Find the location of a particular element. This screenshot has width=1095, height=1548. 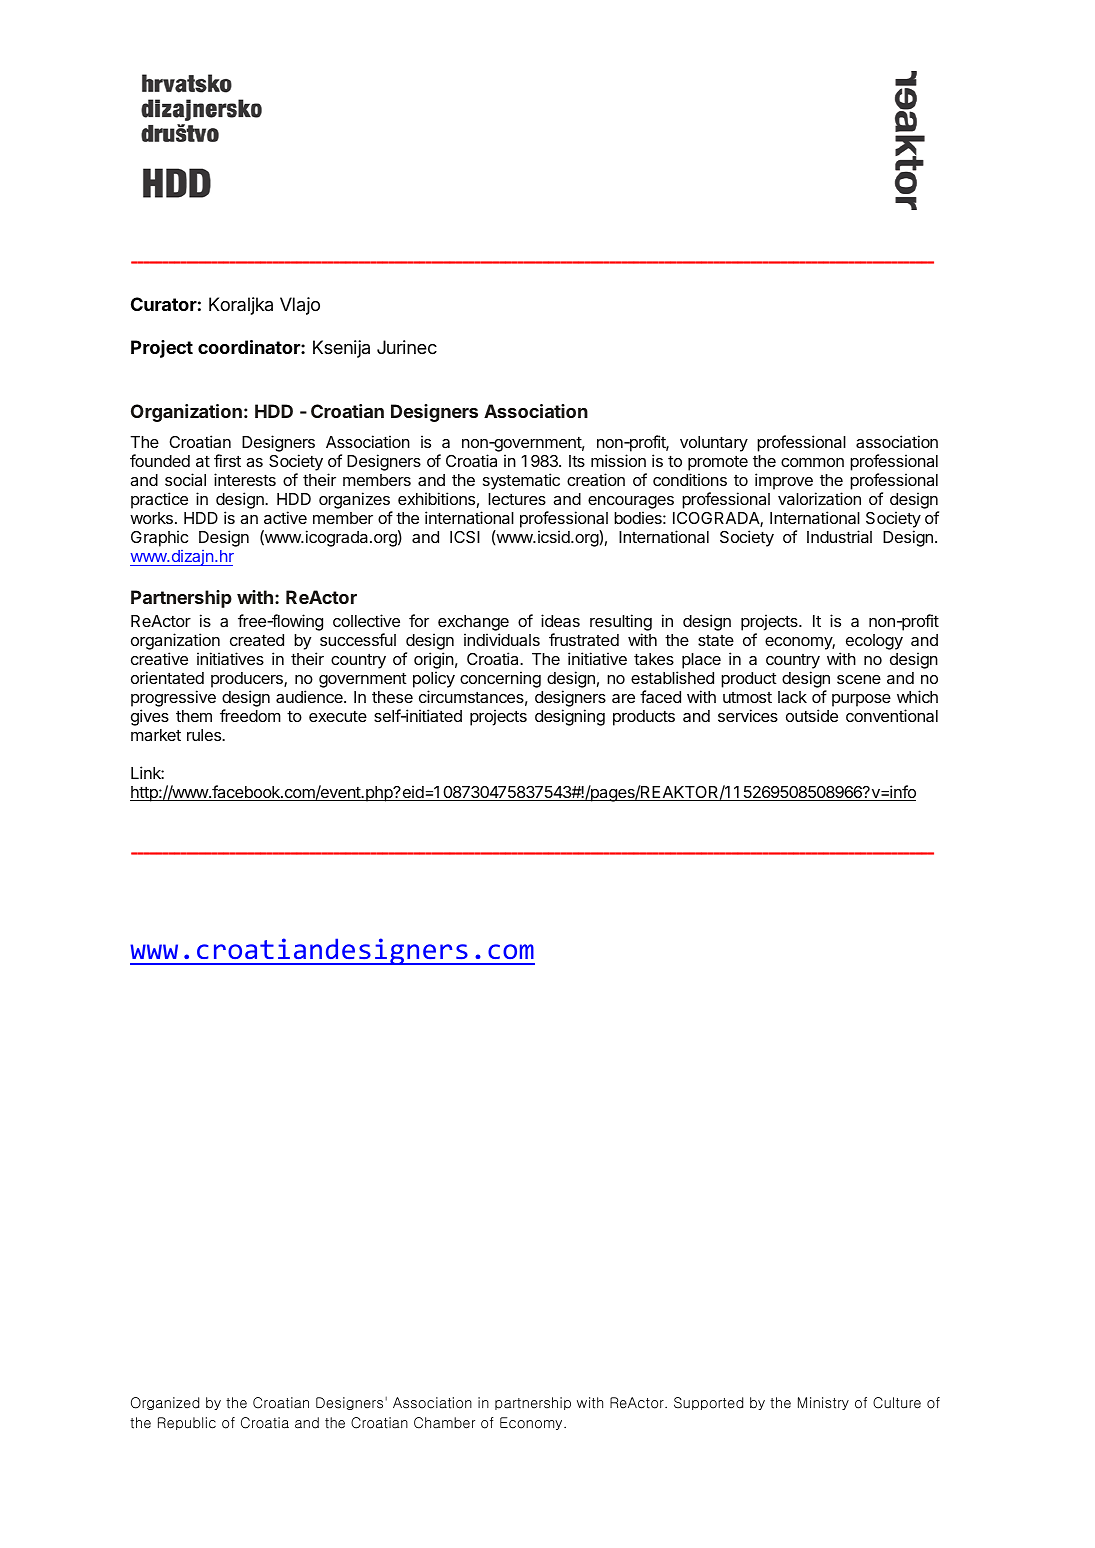

producers is located at coordinates (248, 680).
